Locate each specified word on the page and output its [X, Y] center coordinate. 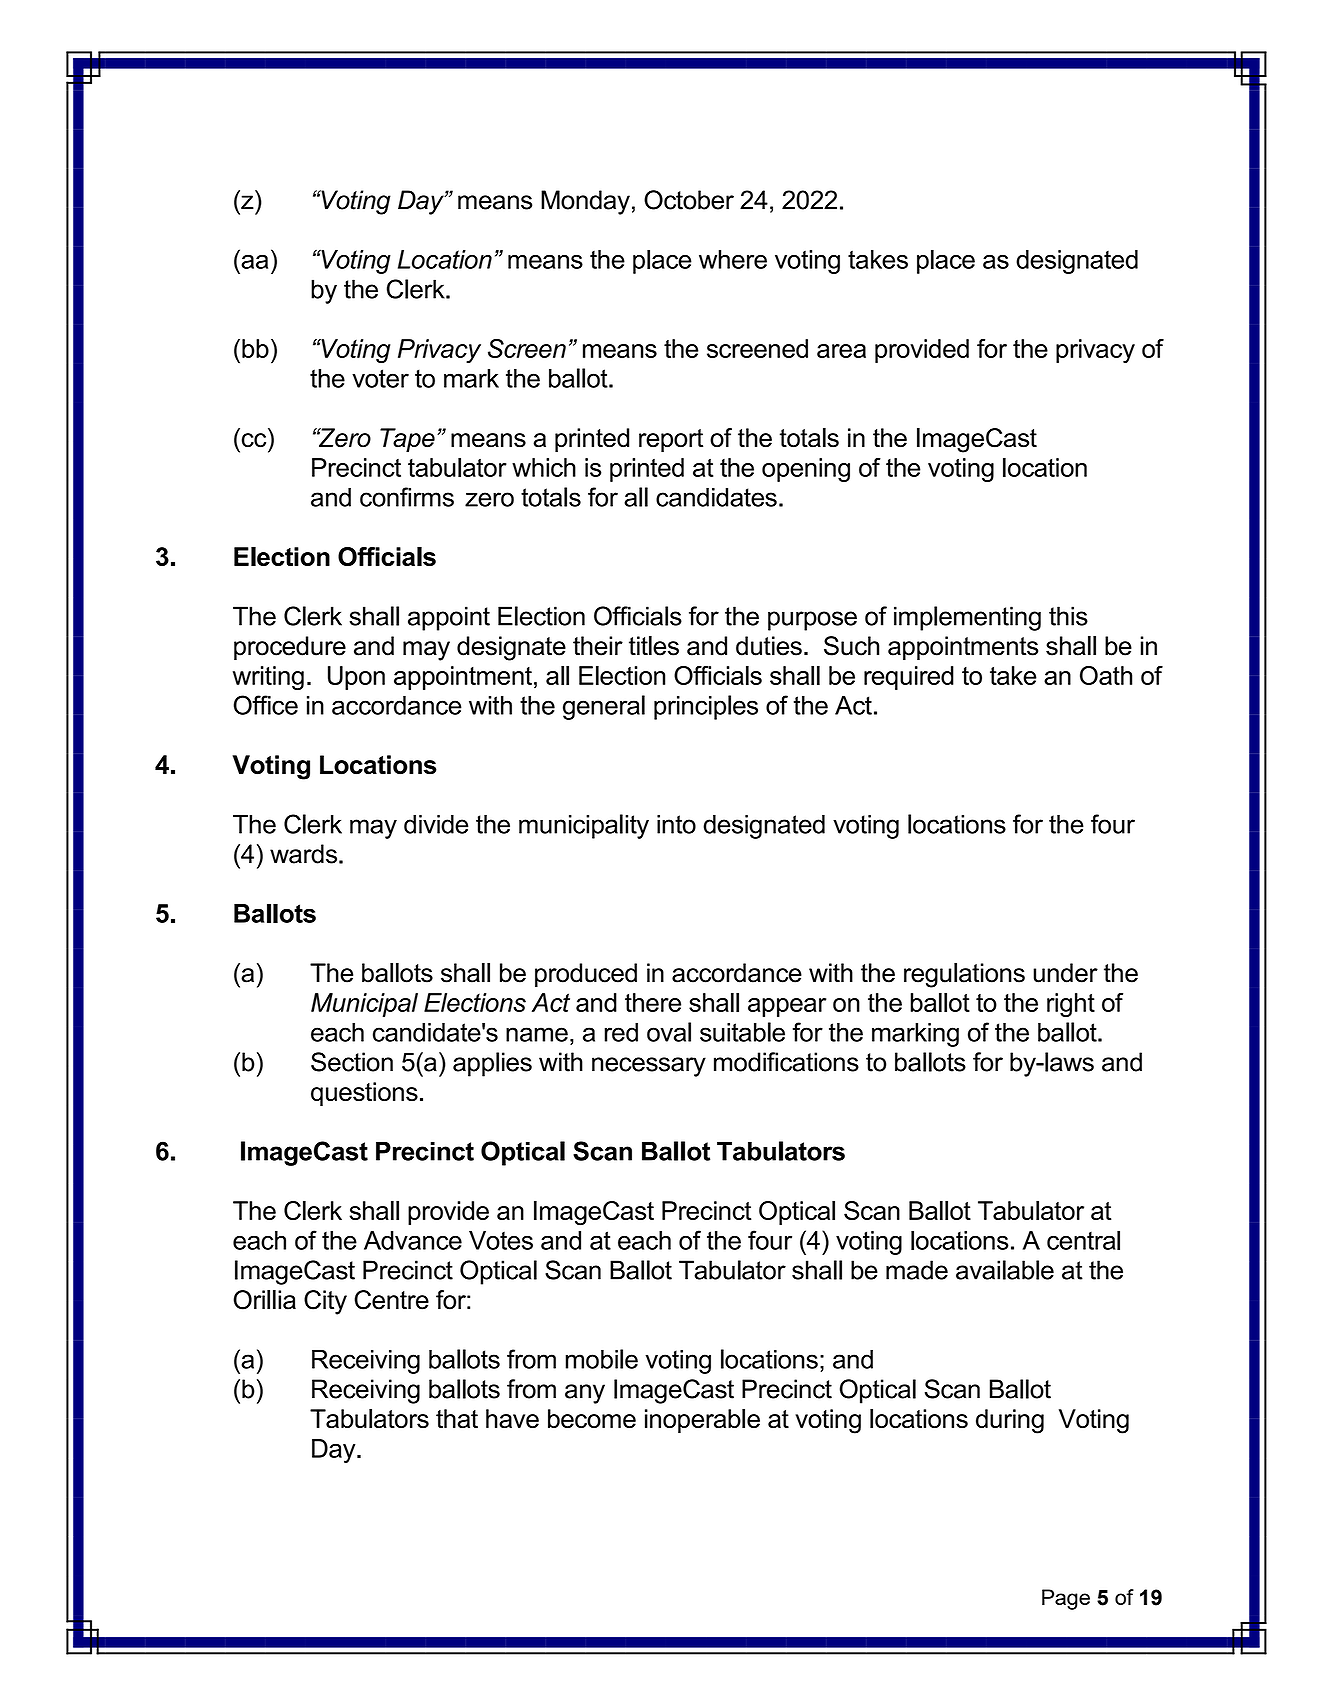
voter [380, 378]
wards [303, 854]
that [457, 1419]
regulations [964, 975]
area [841, 351]
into [676, 824]
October [689, 200]
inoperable [702, 1421]
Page [1066, 1599]
